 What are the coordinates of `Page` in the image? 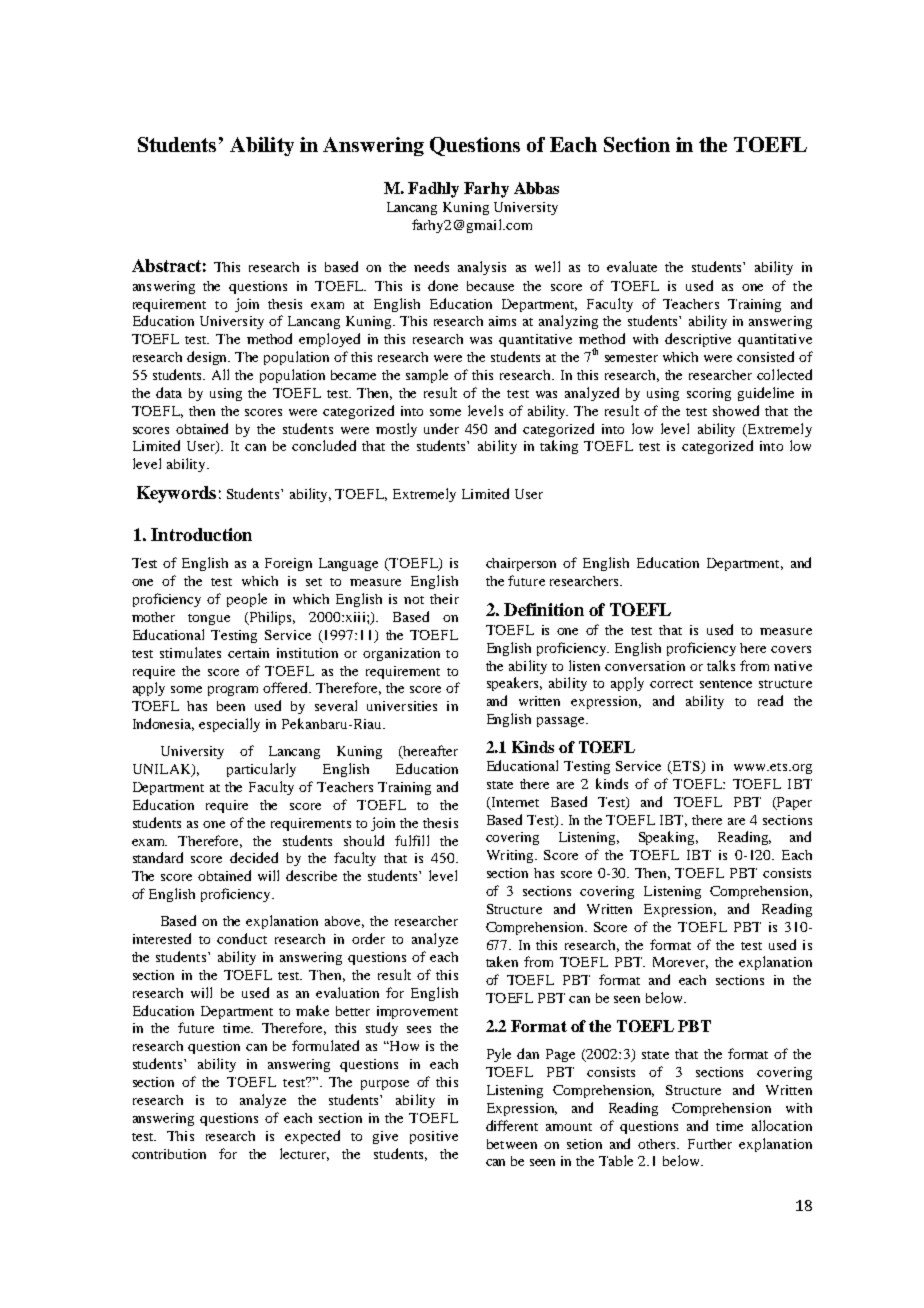 It's located at (560, 1055).
